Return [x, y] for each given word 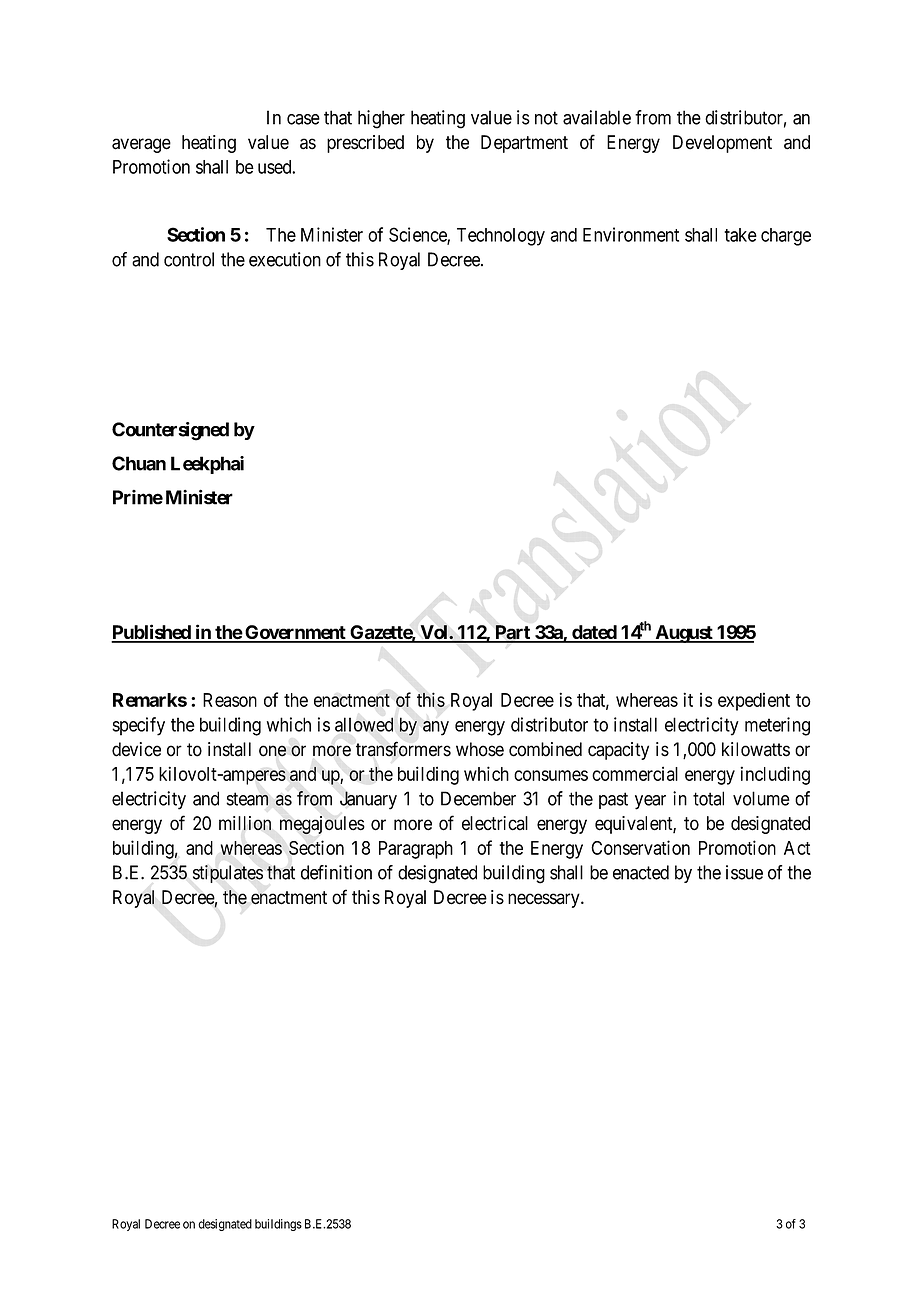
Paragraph [416, 850]
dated [594, 633]
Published [152, 633]
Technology [501, 237]
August [684, 634]
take [740, 235]
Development [722, 144]
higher [381, 119]
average [141, 145]
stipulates [228, 874]
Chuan [139, 463]
